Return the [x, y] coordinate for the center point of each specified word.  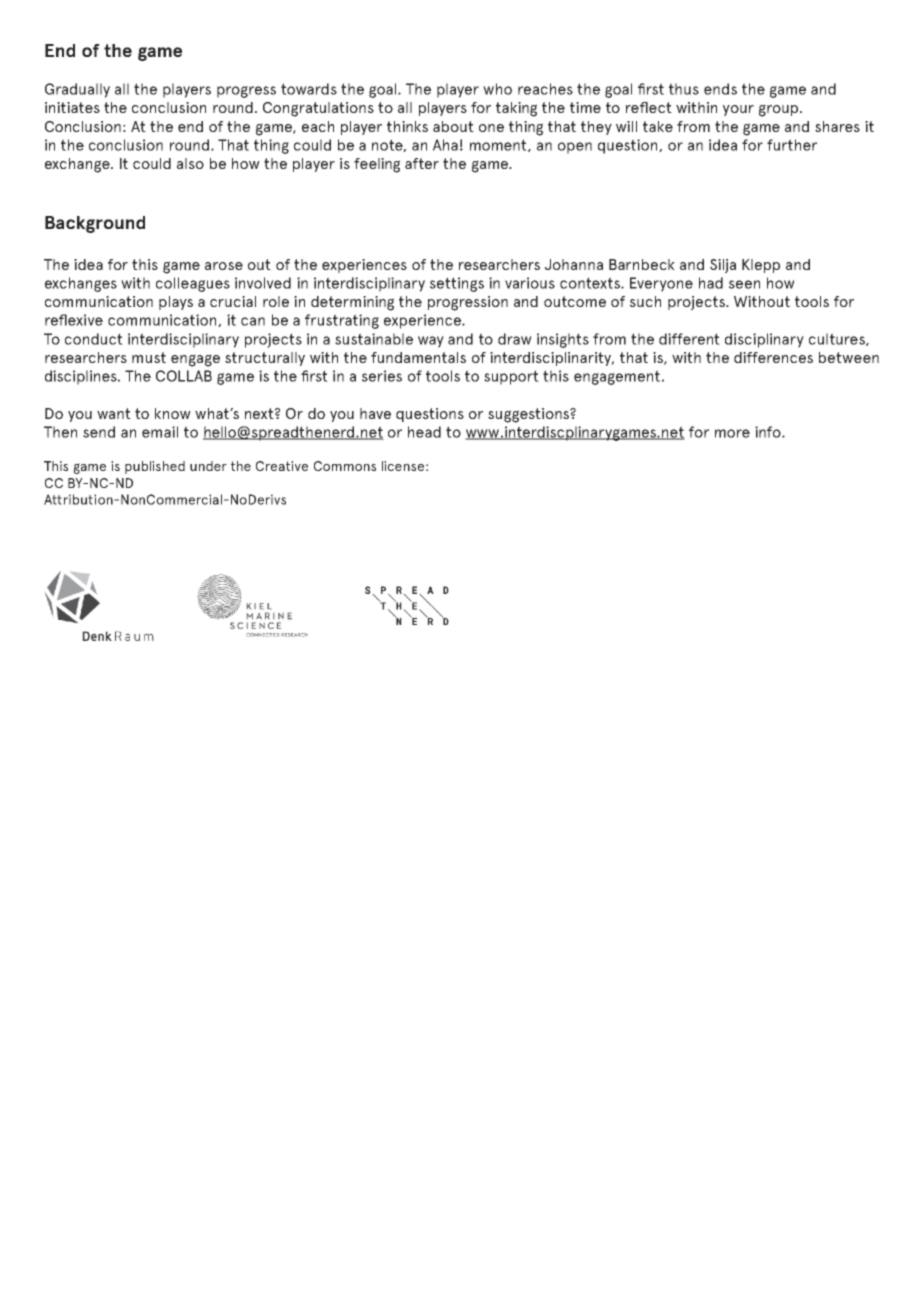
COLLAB [184, 376]
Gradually [77, 90]
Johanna [574, 264]
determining [352, 303]
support [511, 377]
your [738, 110]
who [497, 89]
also [190, 163]
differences [773, 357]
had [711, 283]
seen [744, 284]
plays [176, 303]
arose [224, 266]
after [422, 163]
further [792, 145]
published [155, 467]
